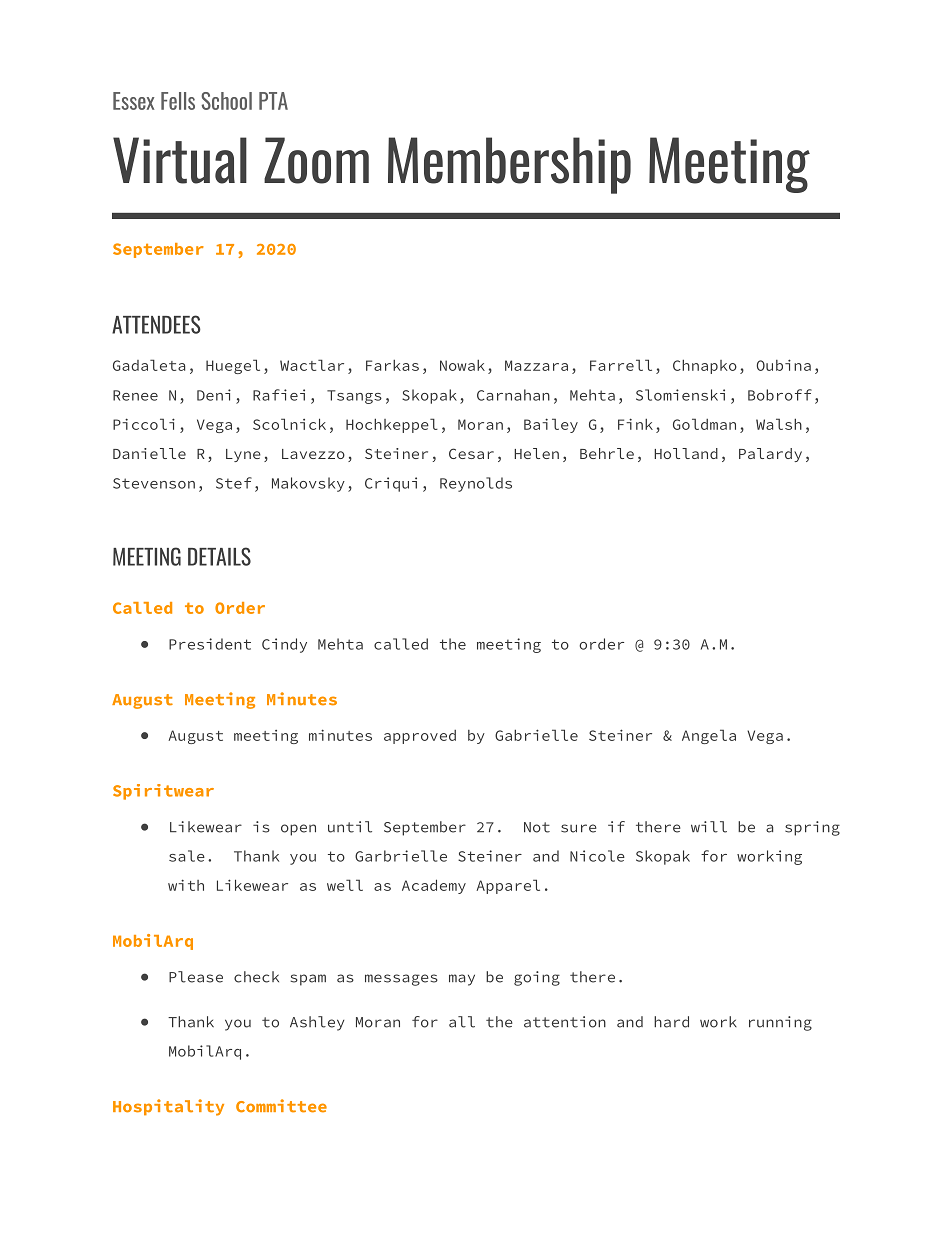  I want to click on Nowak, so click(462, 365).
